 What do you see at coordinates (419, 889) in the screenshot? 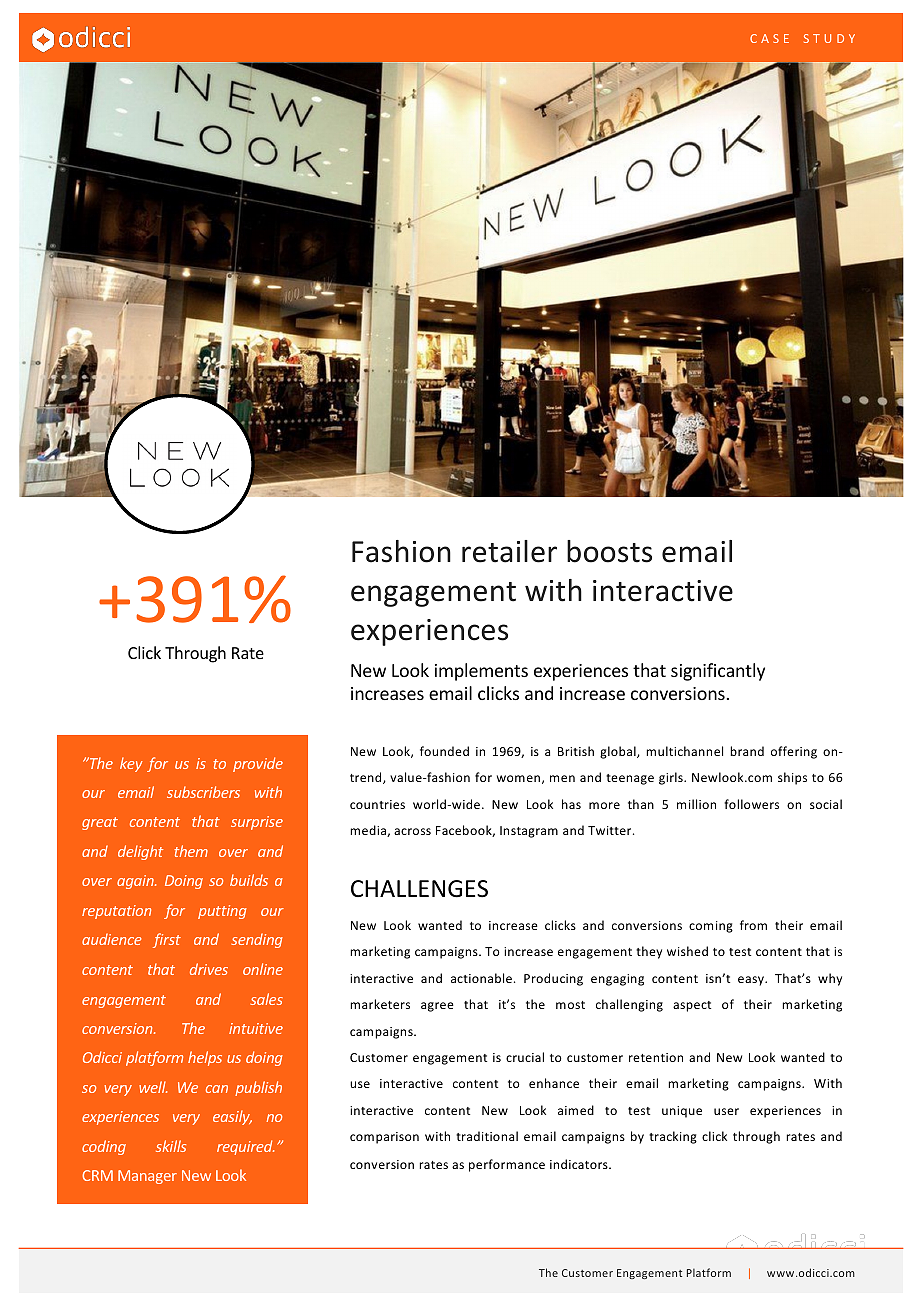
I see `CHALLENGES` at bounding box center [419, 889].
